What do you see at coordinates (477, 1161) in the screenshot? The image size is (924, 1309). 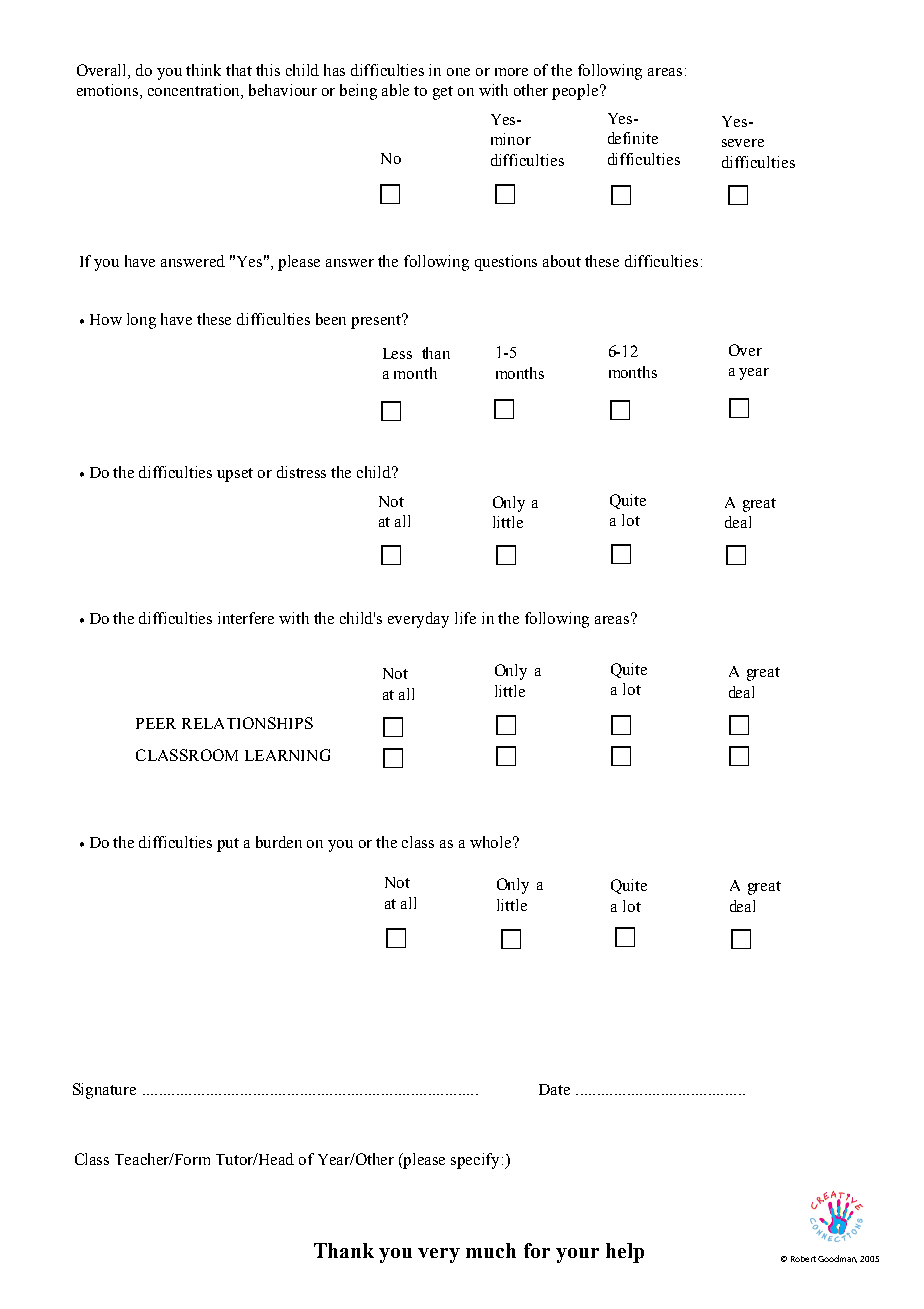 I see `specify` at bounding box center [477, 1161].
